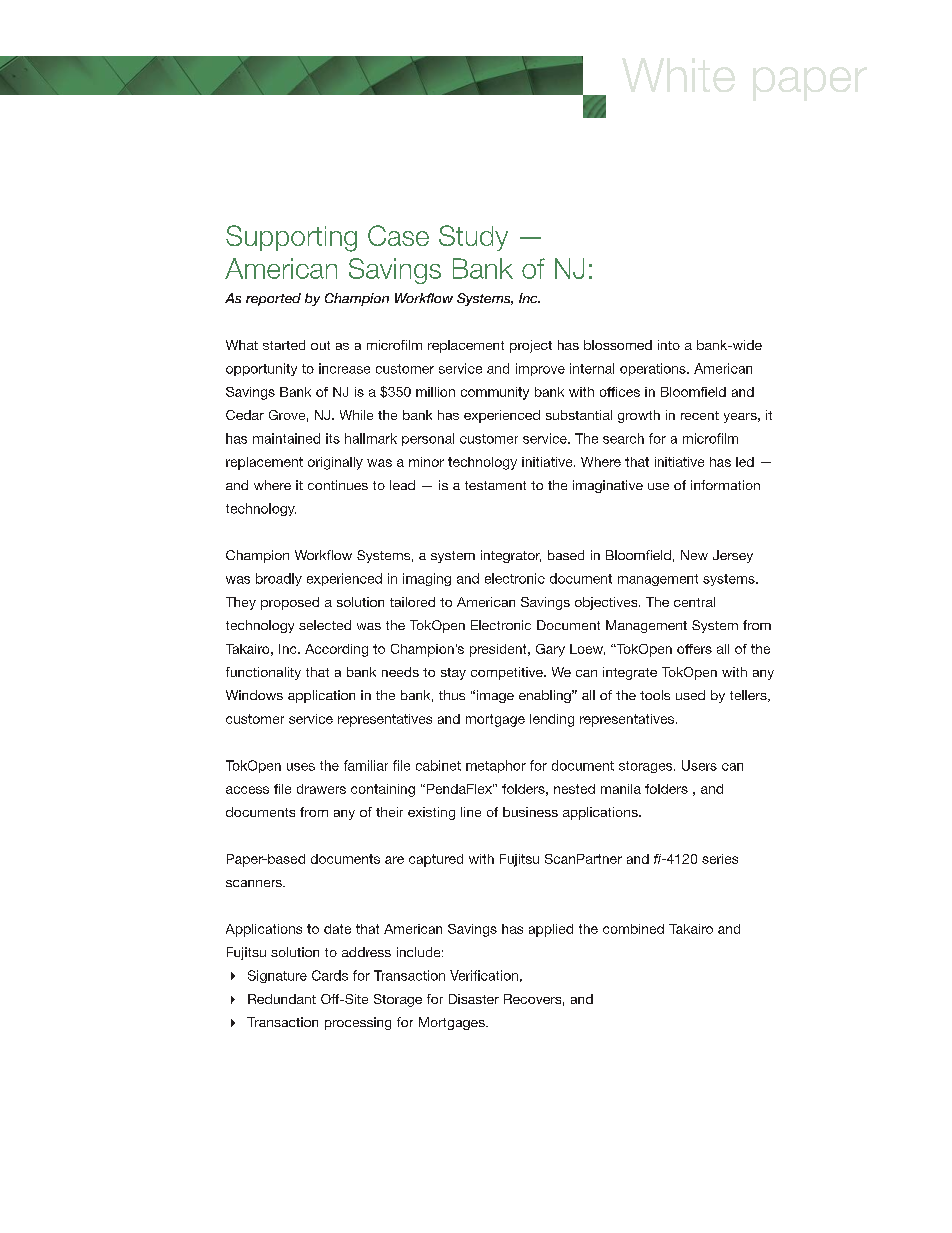 This image has width=952, height=1233. Describe the element at coordinates (282, 999) in the image. I see `Redundant` at that location.
